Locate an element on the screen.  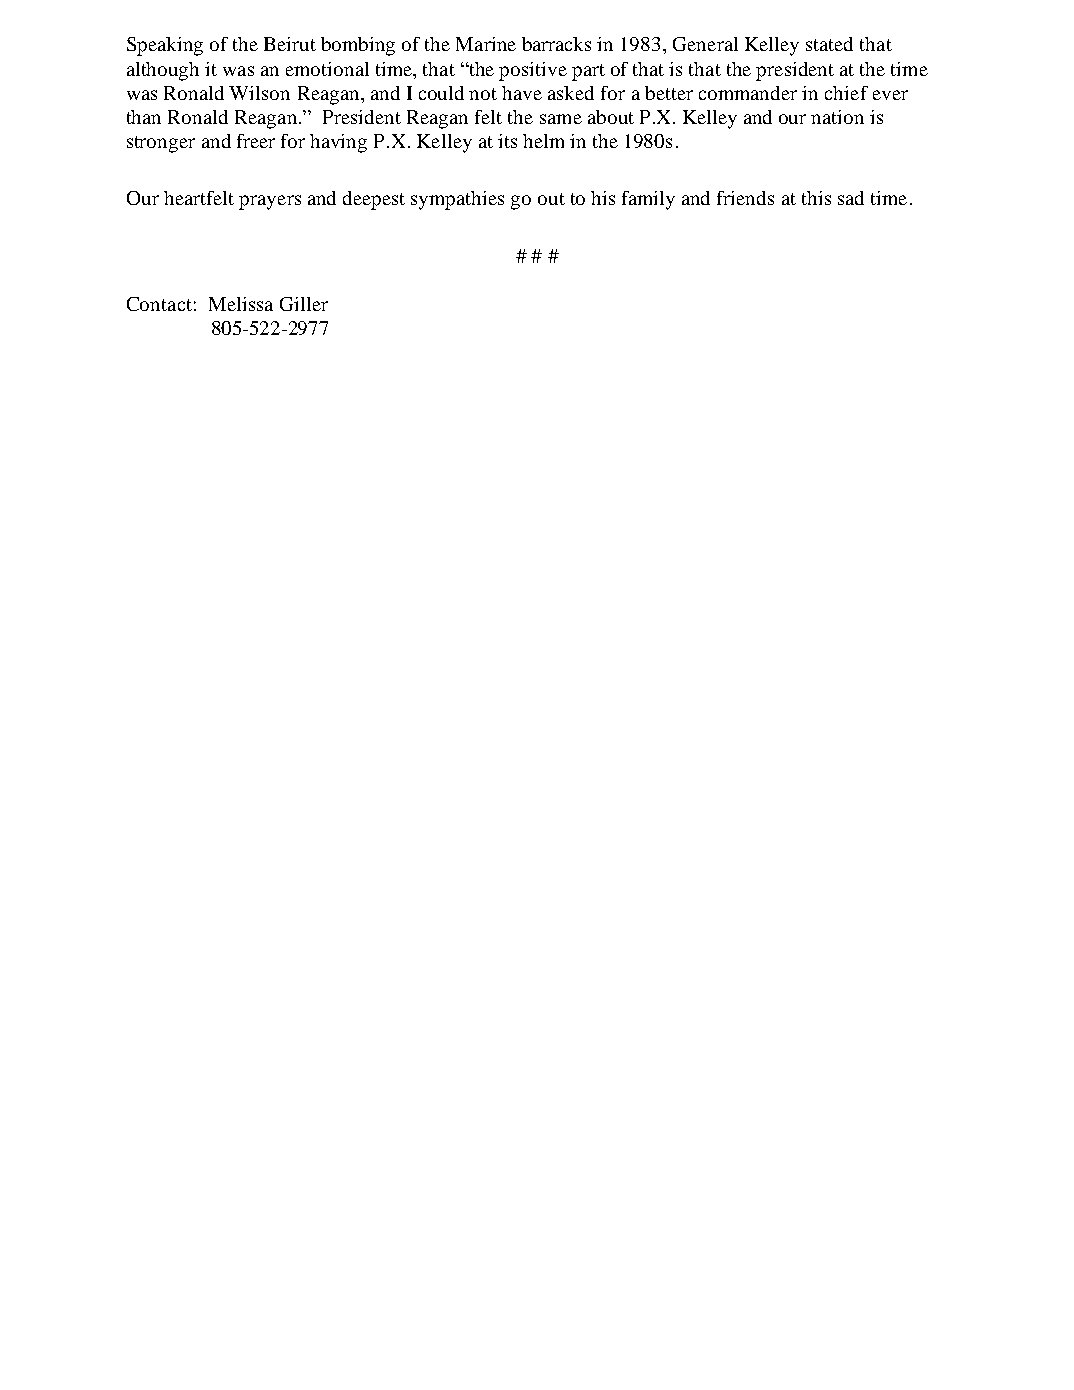
sad is located at coordinates (851, 198).
